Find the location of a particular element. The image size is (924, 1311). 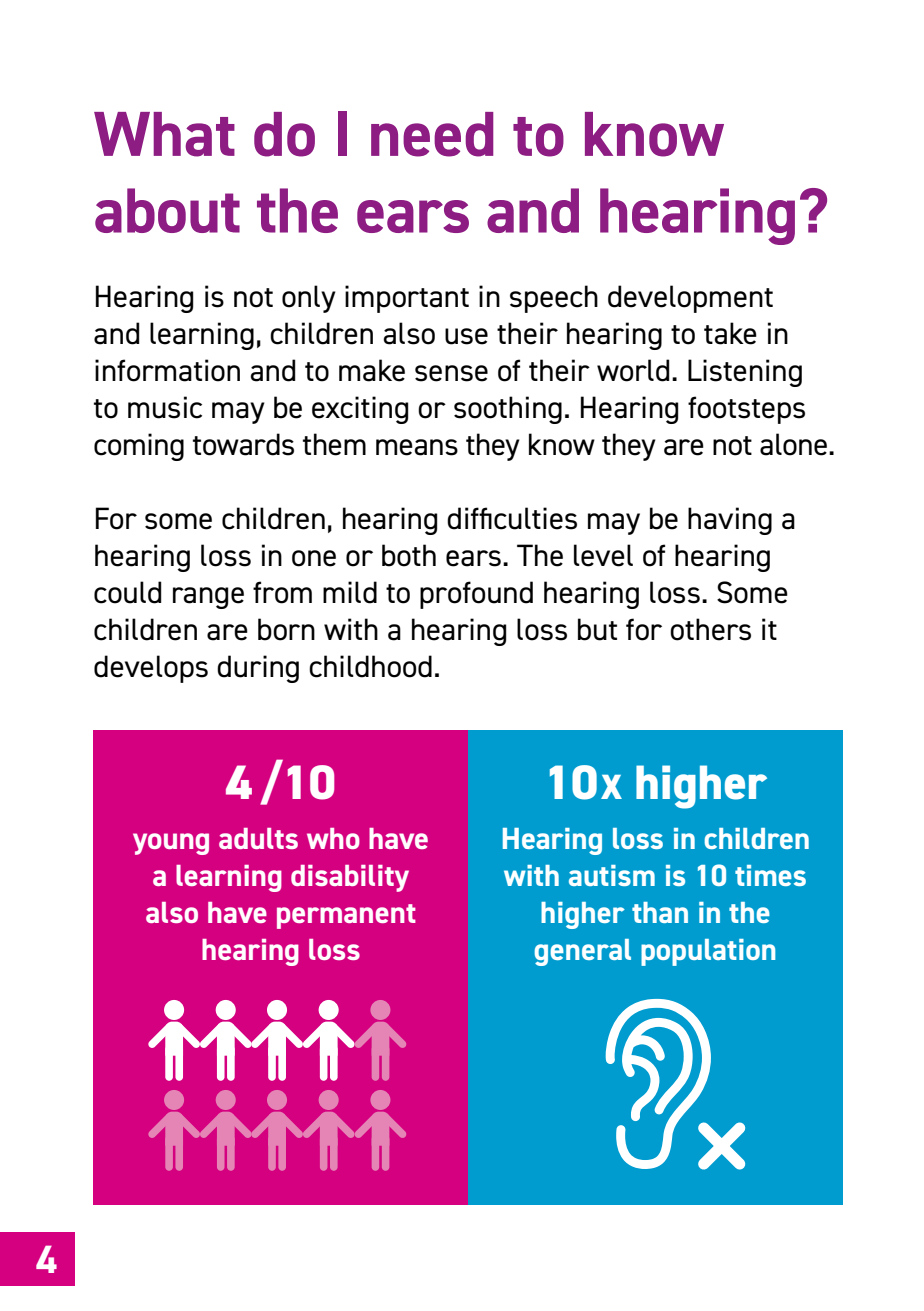

development is located at coordinates (690, 299).
